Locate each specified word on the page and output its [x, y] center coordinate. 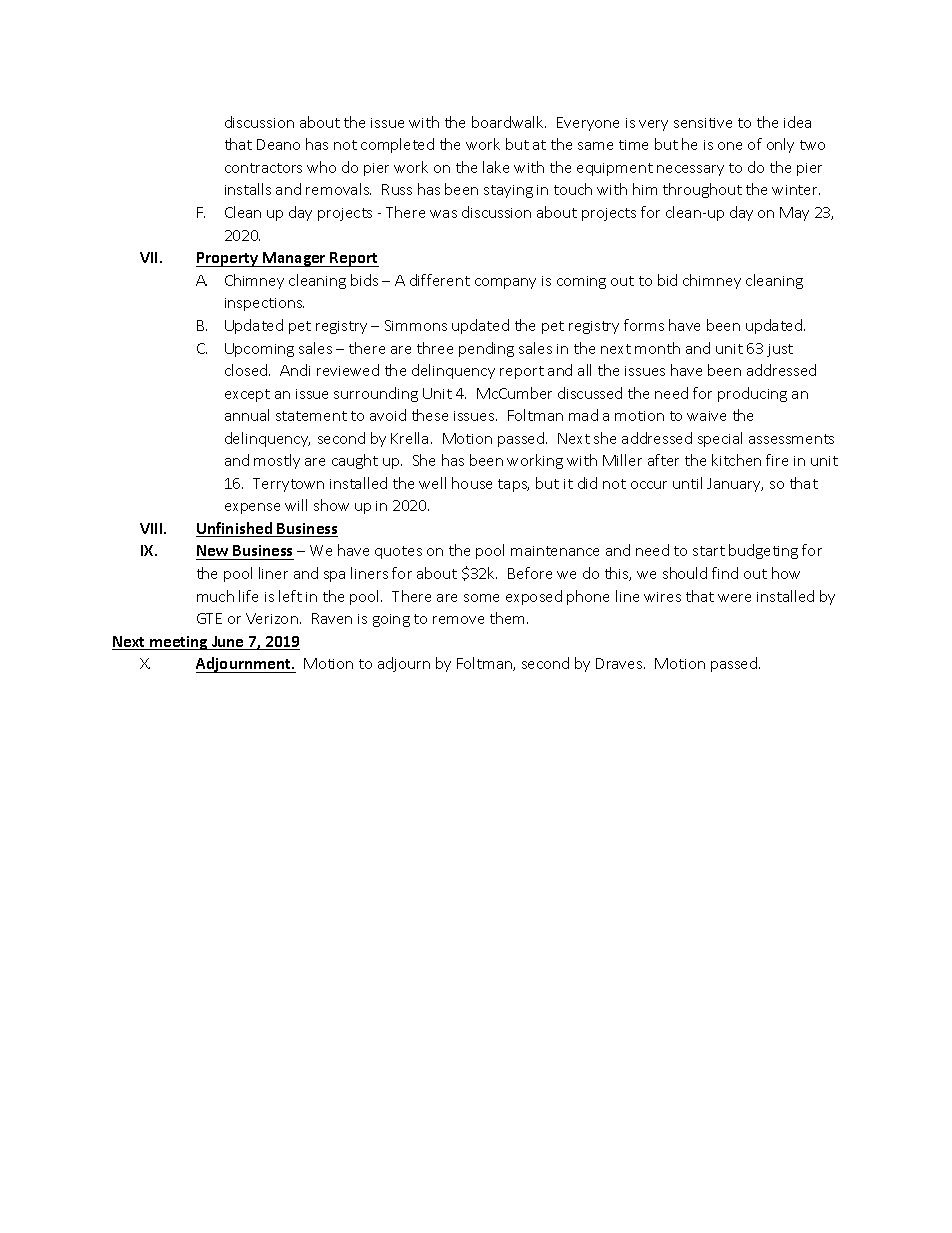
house [472, 483]
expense [252, 508]
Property [228, 259]
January [735, 485]
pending [486, 349]
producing [752, 394]
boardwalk [509, 122]
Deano [278, 144]
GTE [209, 618]
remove [458, 620]
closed [247, 370]
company [505, 283]
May [794, 214]
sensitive [703, 123]
